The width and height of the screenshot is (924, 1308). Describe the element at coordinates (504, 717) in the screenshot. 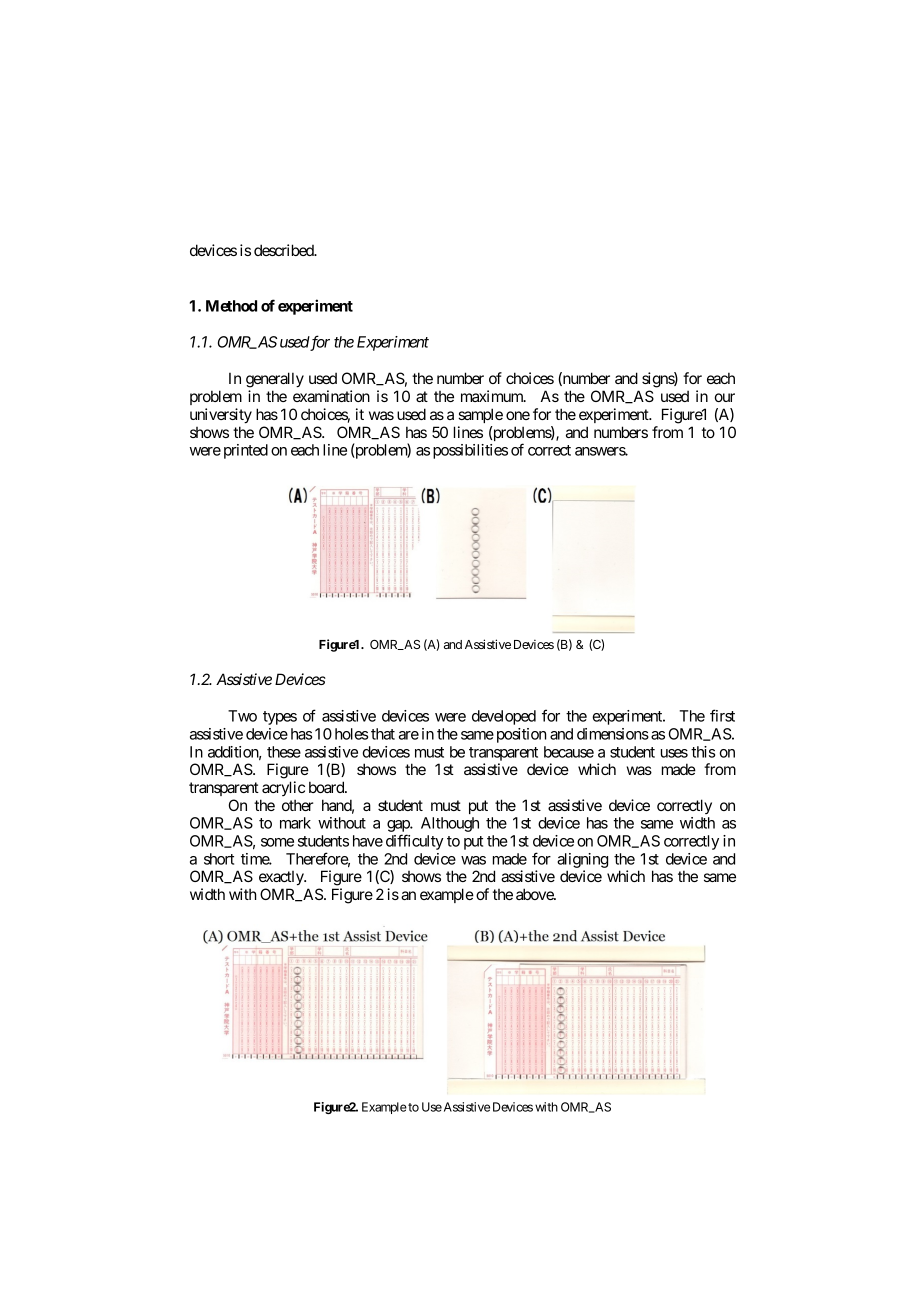

I see `developed` at that location.
